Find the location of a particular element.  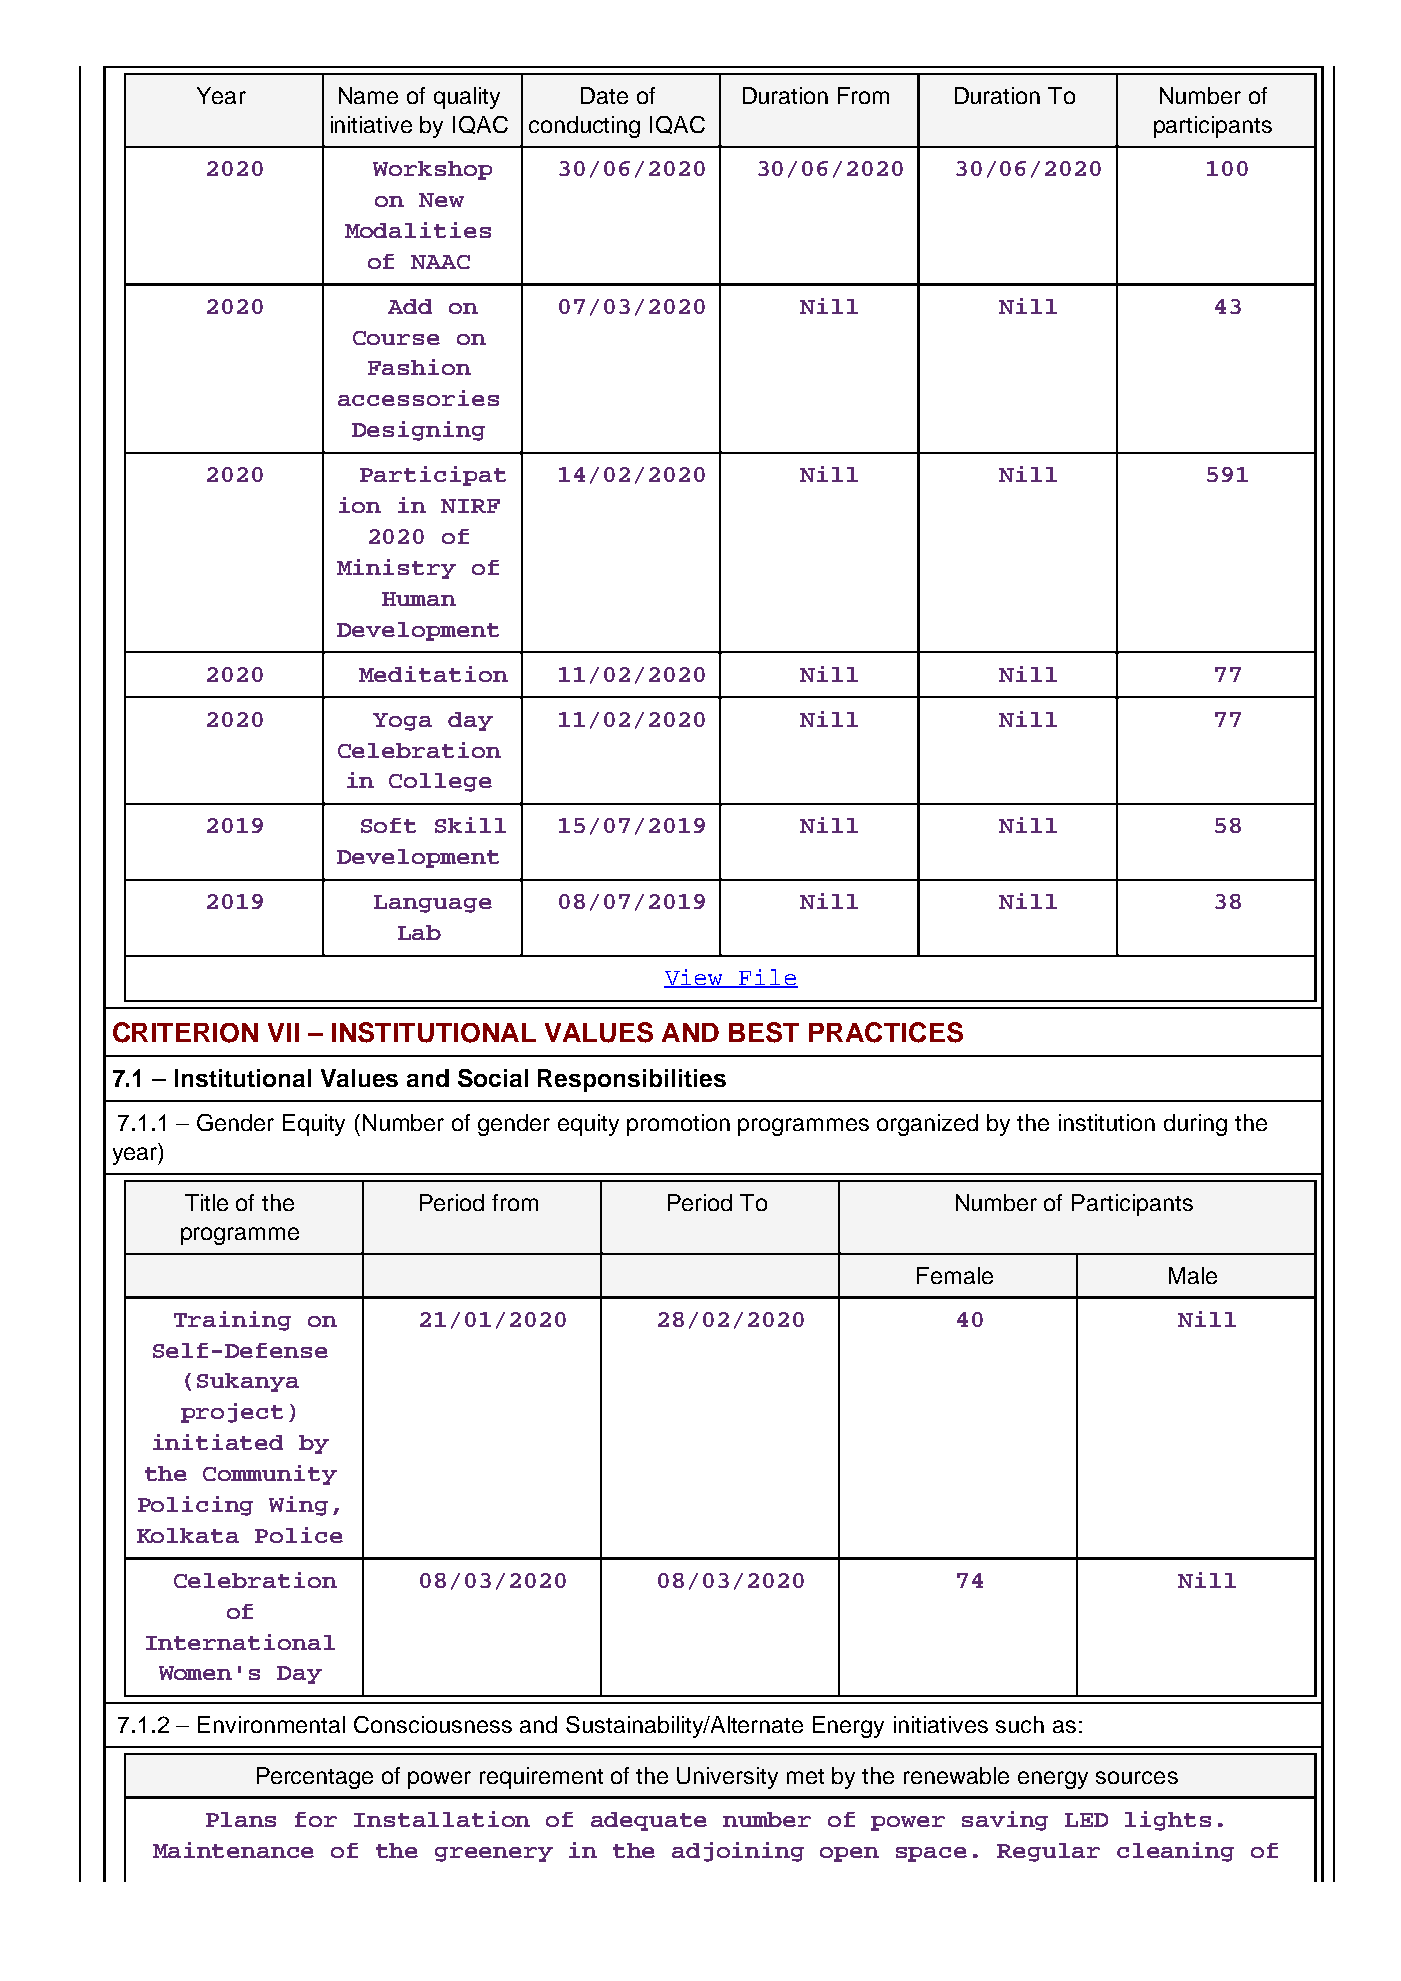

LED is located at coordinates (1086, 1820).
